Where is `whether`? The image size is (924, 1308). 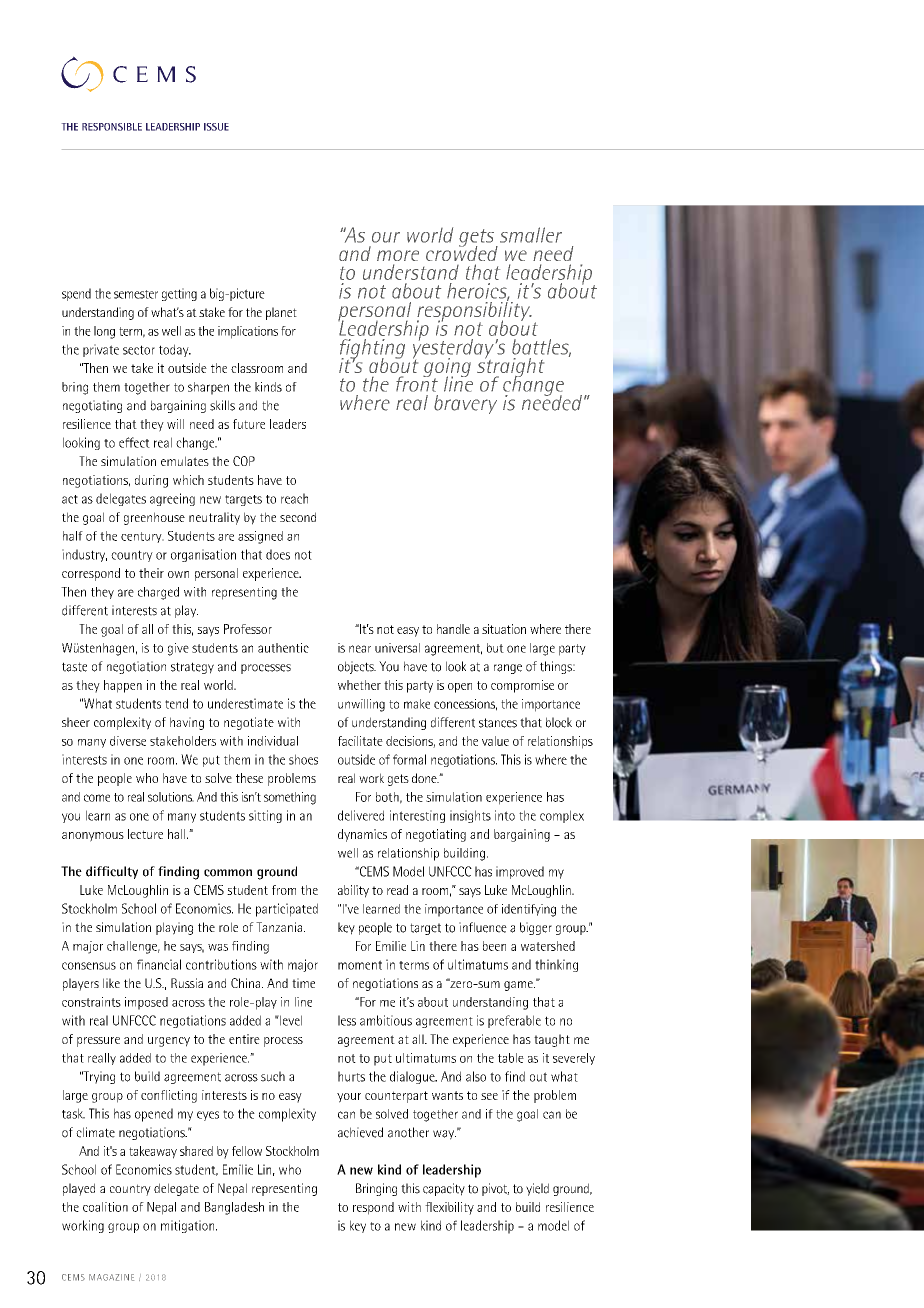
whether is located at coordinates (359, 685).
